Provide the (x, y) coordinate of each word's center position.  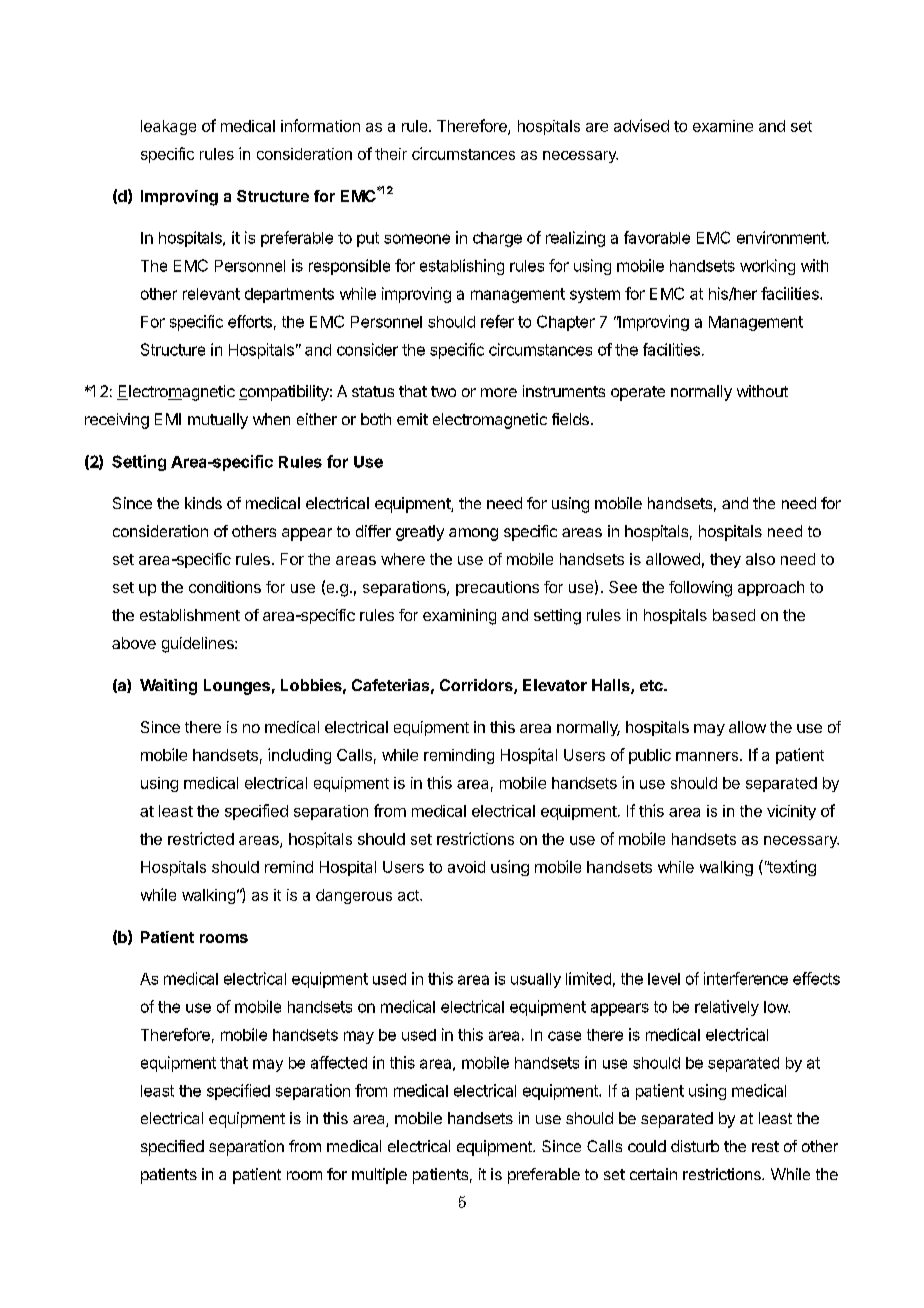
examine (723, 126)
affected (339, 1062)
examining (459, 617)
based (734, 615)
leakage (168, 127)
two (443, 391)
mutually (218, 421)
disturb (695, 1146)
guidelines (199, 645)
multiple (379, 1176)
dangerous (354, 896)
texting (791, 868)
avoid (466, 867)
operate (638, 393)
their (391, 154)
